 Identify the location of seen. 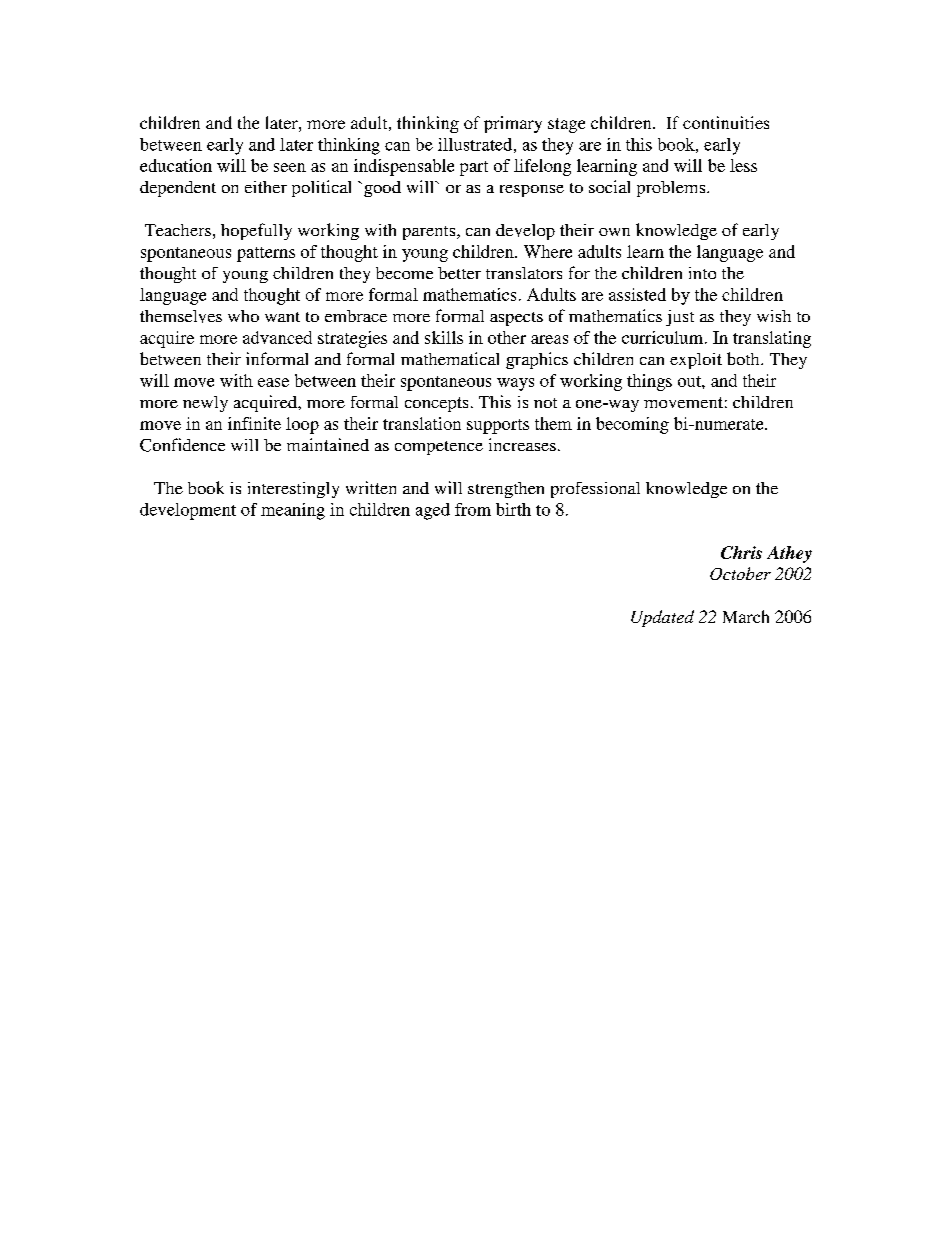
(290, 167).
